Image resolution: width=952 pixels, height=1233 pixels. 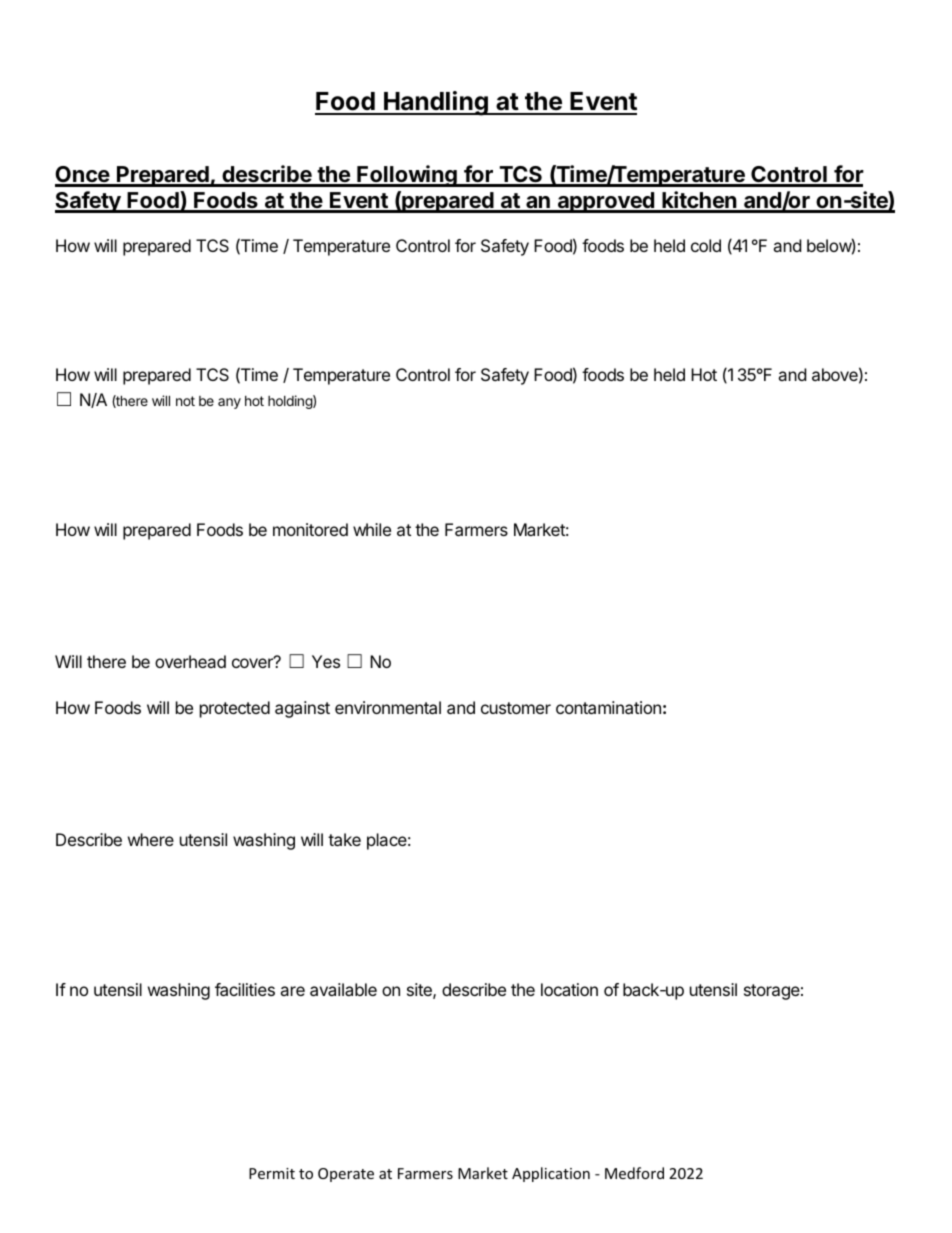 I want to click on environmental, so click(x=388, y=707).
